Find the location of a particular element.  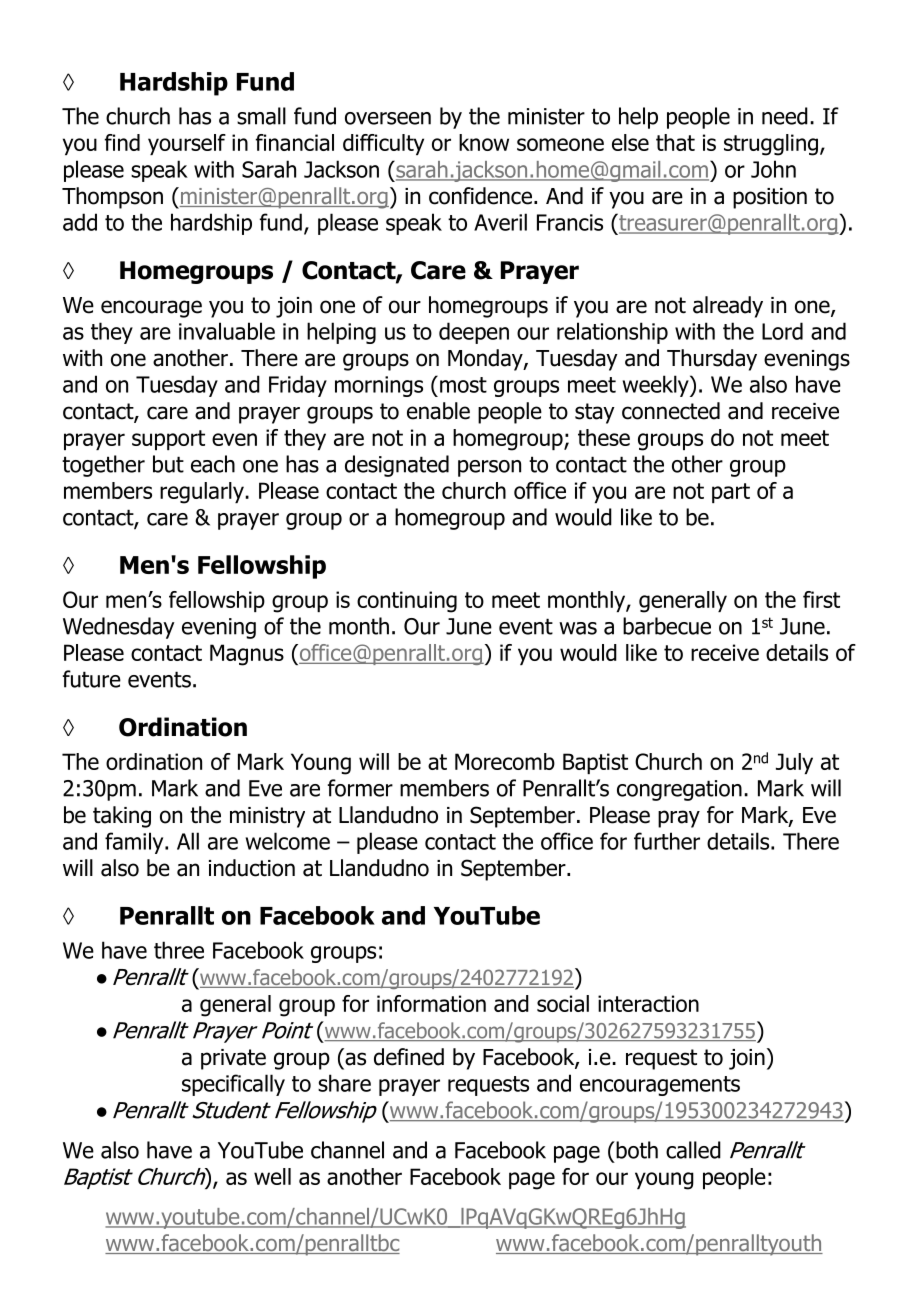

part is located at coordinates (731, 493).
